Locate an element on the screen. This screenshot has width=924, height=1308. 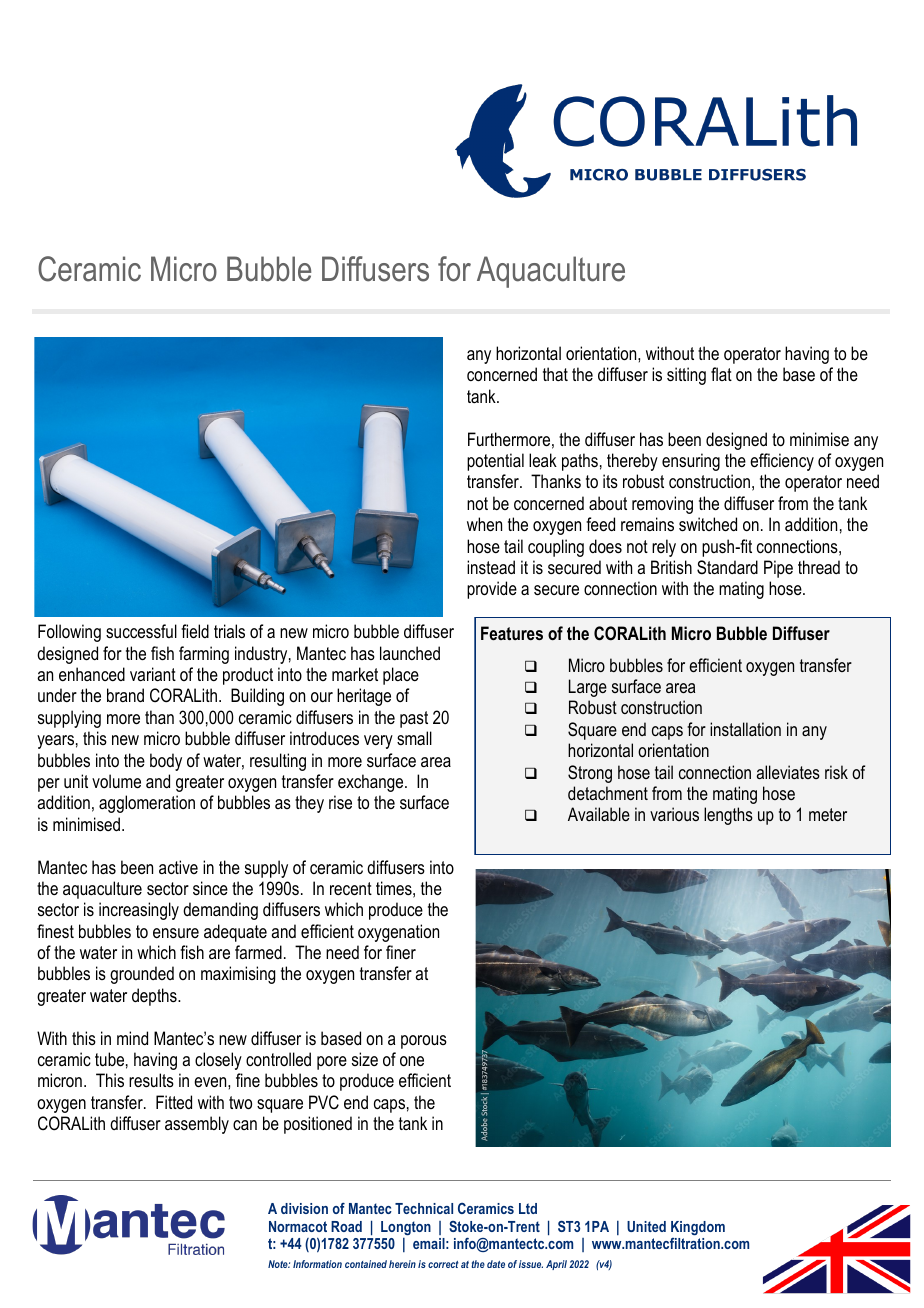
Standard is located at coordinates (727, 567).
